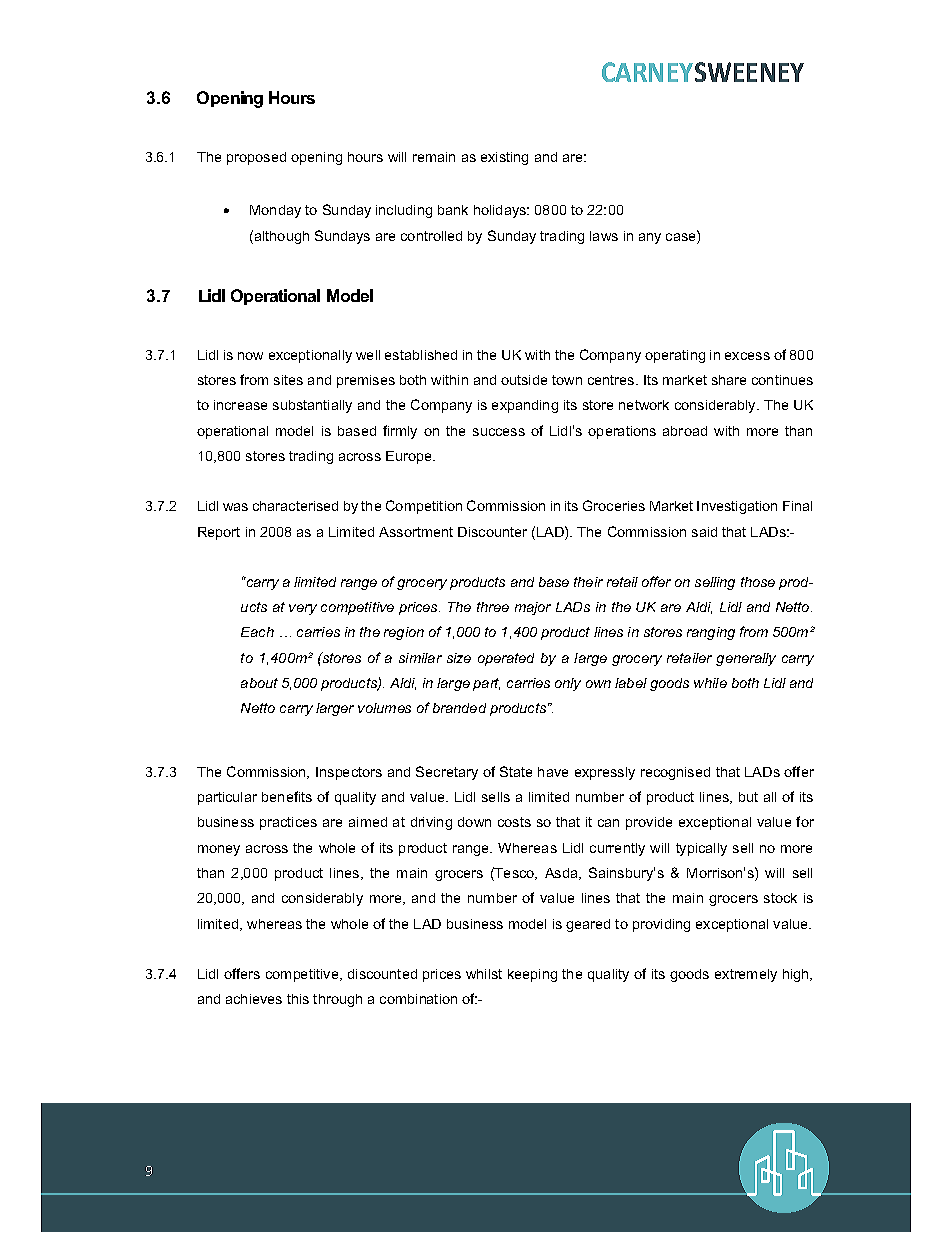 The width and height of the screenshot is (952, 1233). I want to click on those, so click(758, 582).
